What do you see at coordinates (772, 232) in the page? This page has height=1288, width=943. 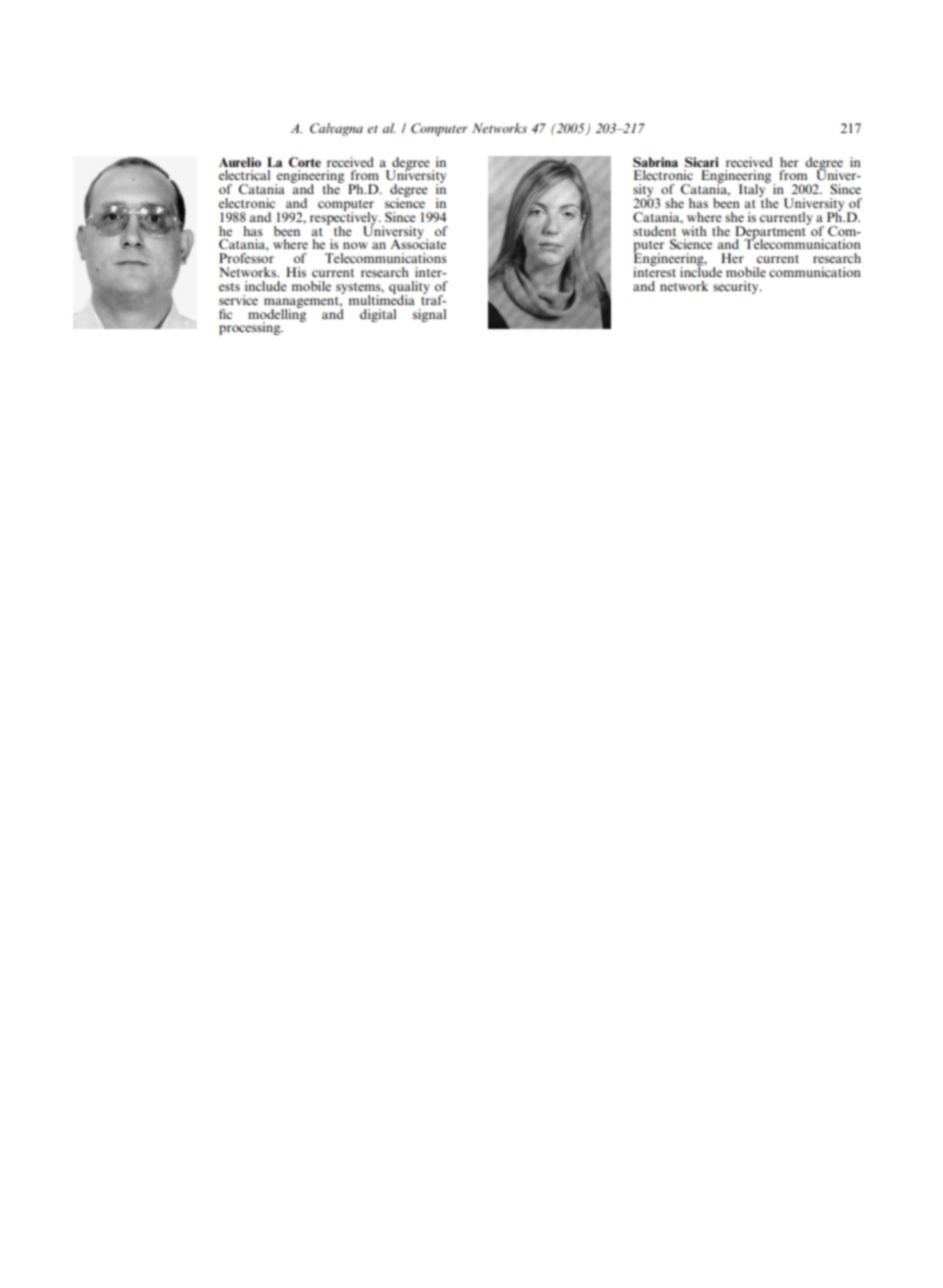 I see `Department` at bounding box center [772, 232].
